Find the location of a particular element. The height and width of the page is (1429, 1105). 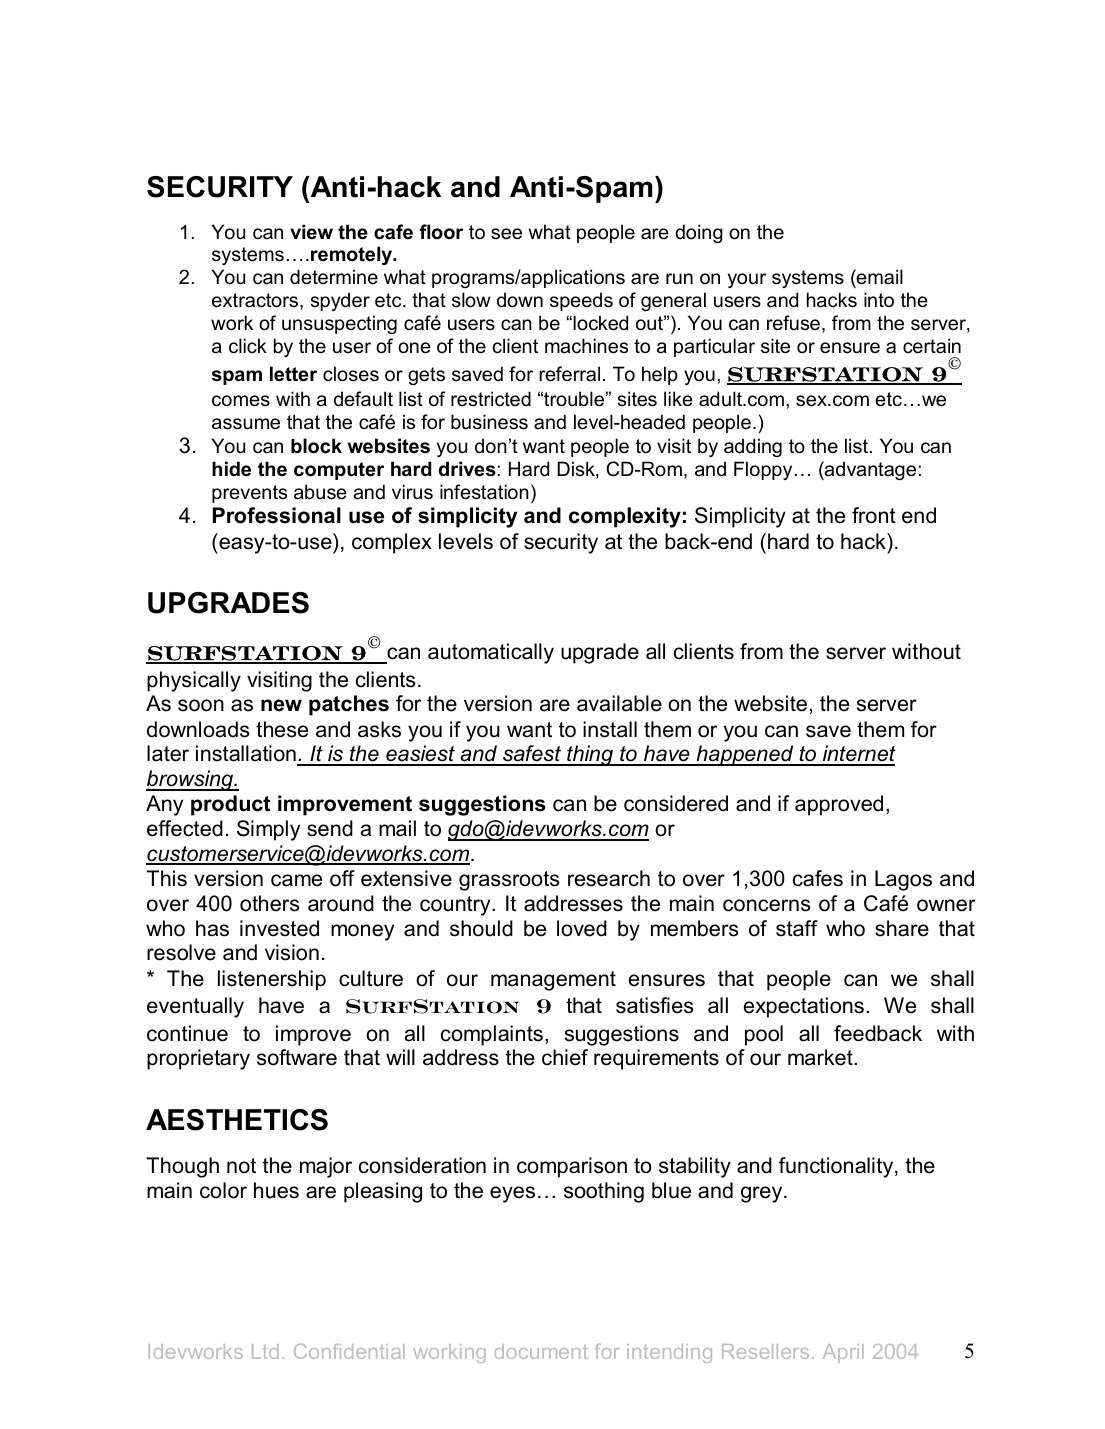

document is located at coordinates (541, 1351).
